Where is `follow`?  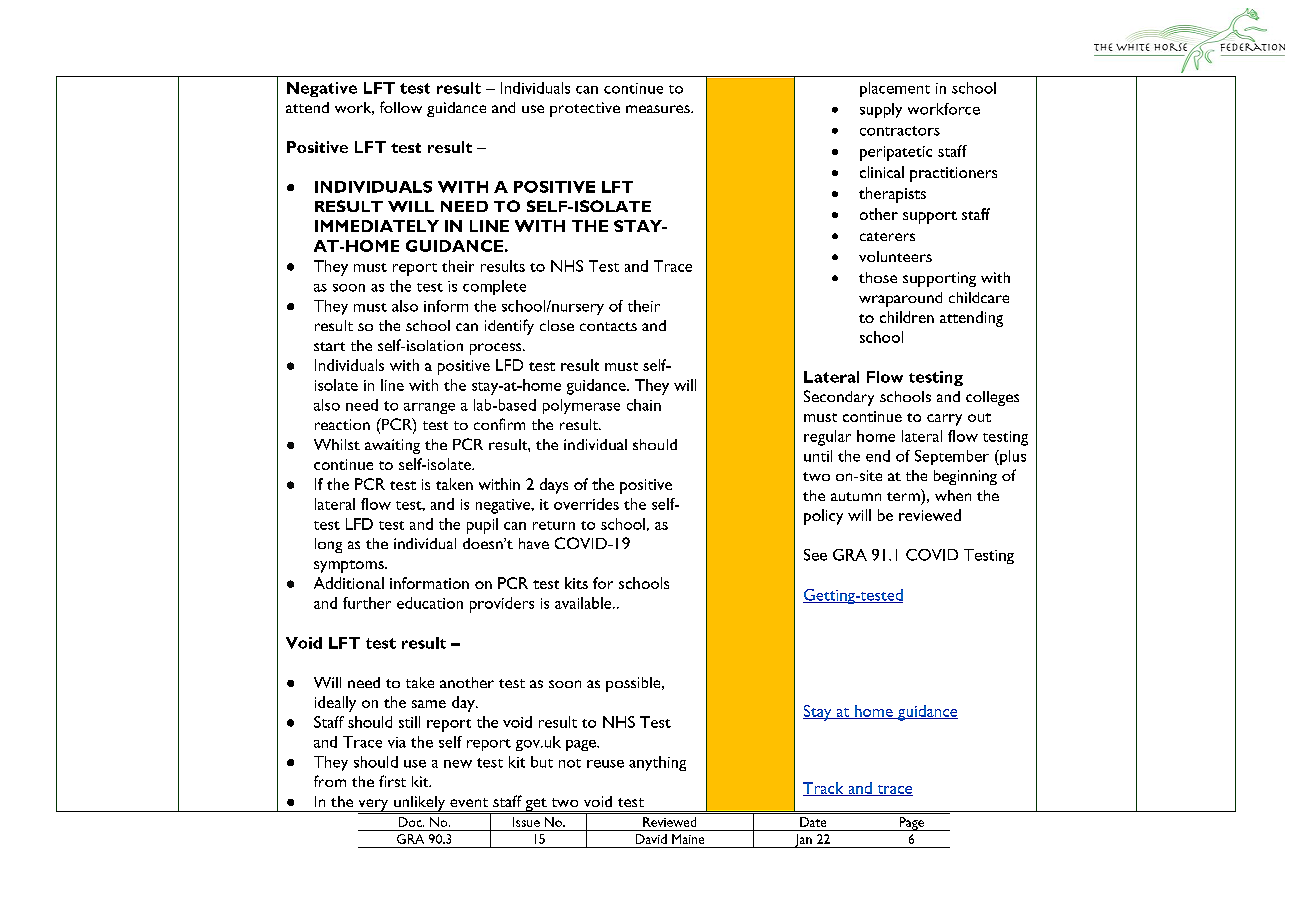 follow is located at coordinates (401, 107).
